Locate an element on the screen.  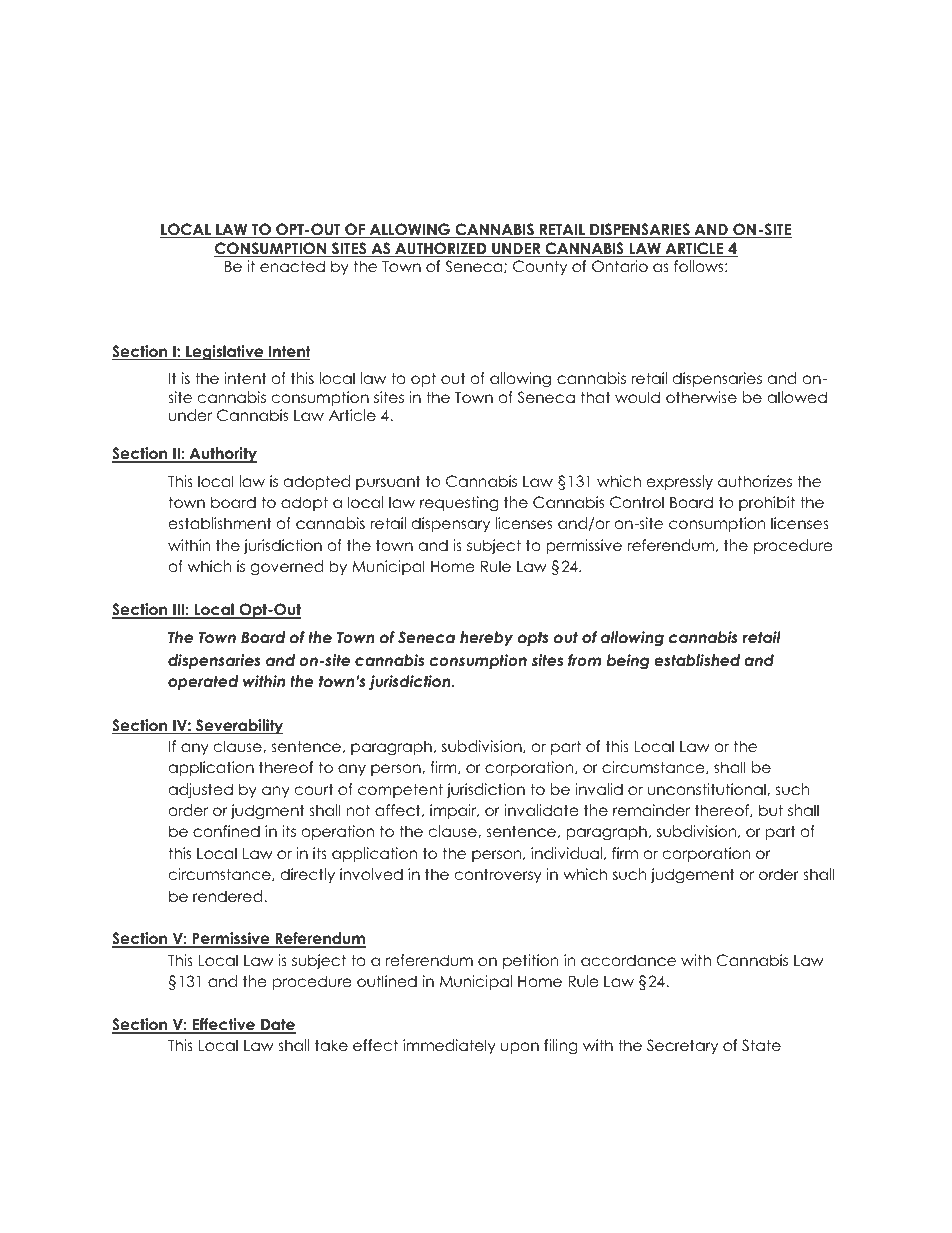
enacted is located at coordinates (292, 266).
